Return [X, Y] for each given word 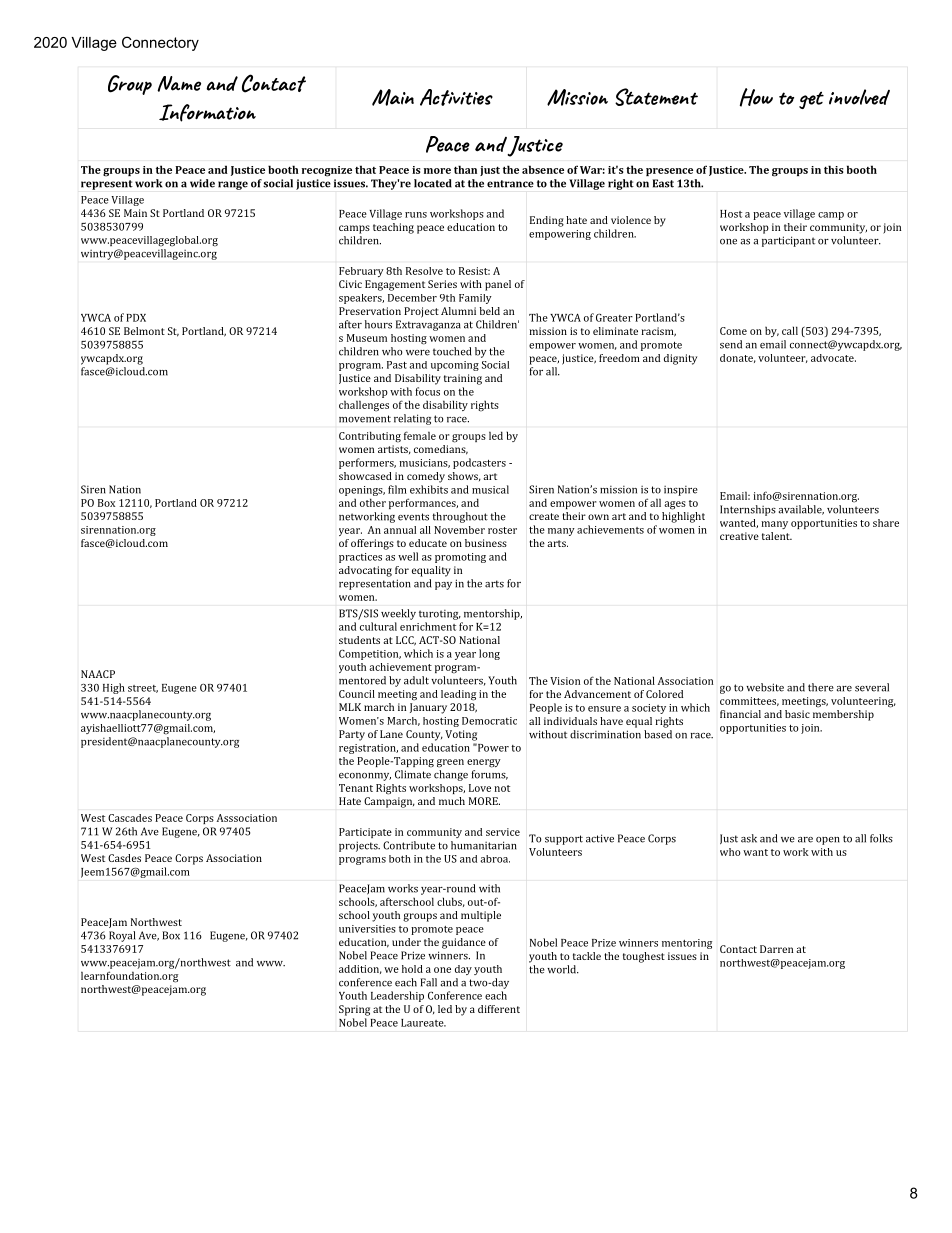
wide [202, 183]
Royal [122, 936]
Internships [748, 510]
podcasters [479, 463]
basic [797, 714]
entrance [510, 184]
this [834, 169]
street [143, 689]
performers [367, 463]
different [499, 1009]
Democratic [489, 721]
